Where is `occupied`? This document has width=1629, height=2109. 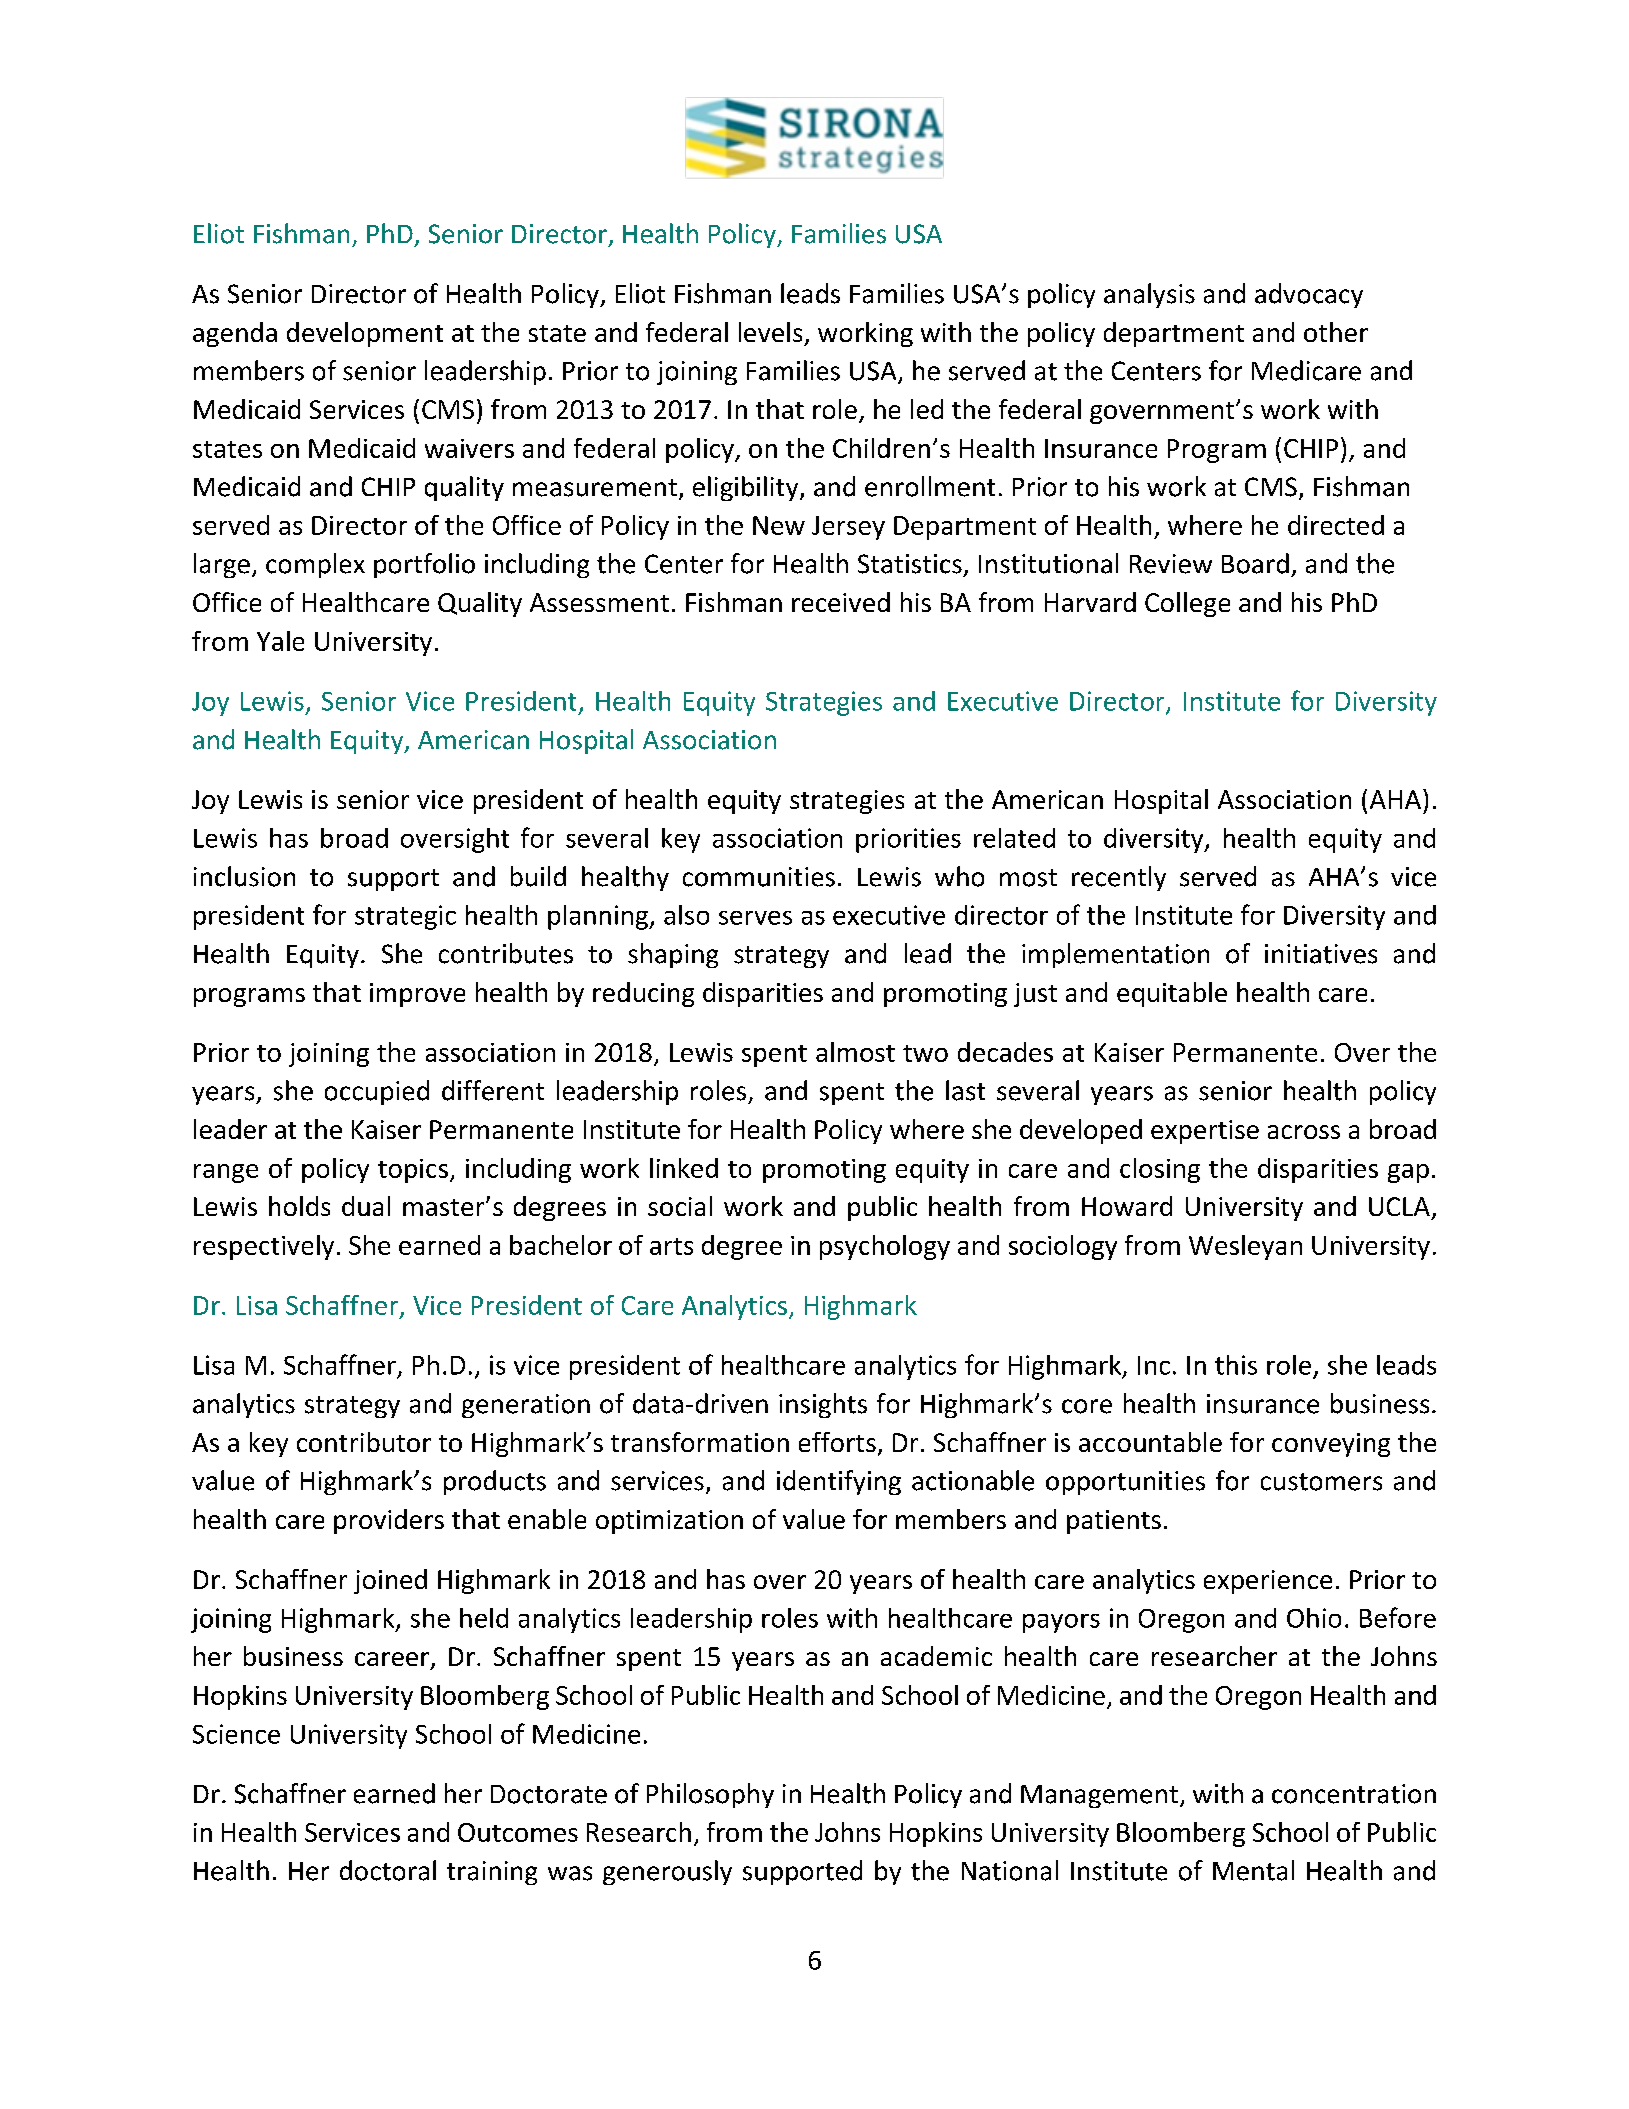
occupied is located at coordinates (377, 1092).
